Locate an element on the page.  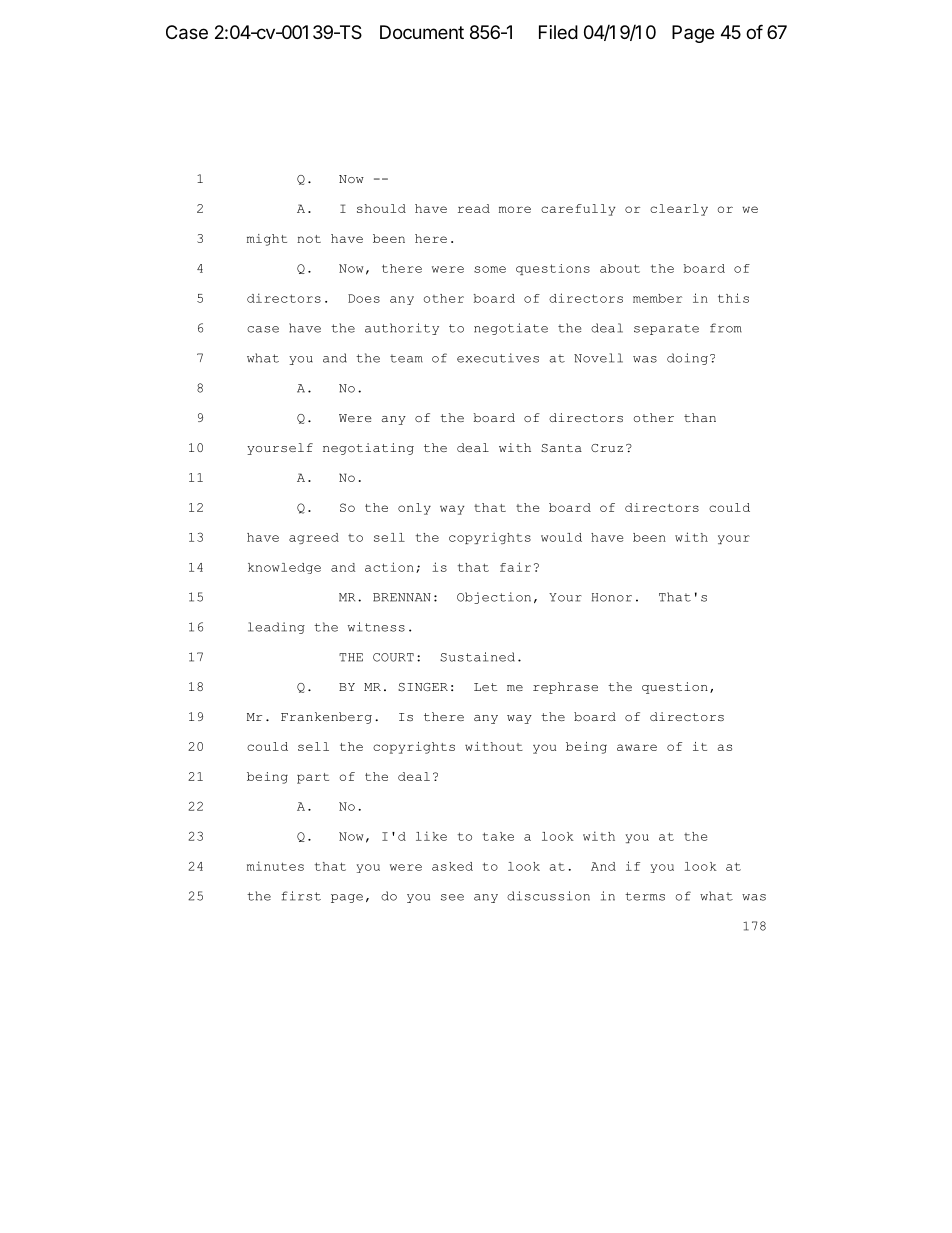
Document is located at coordinates (422, 32).
